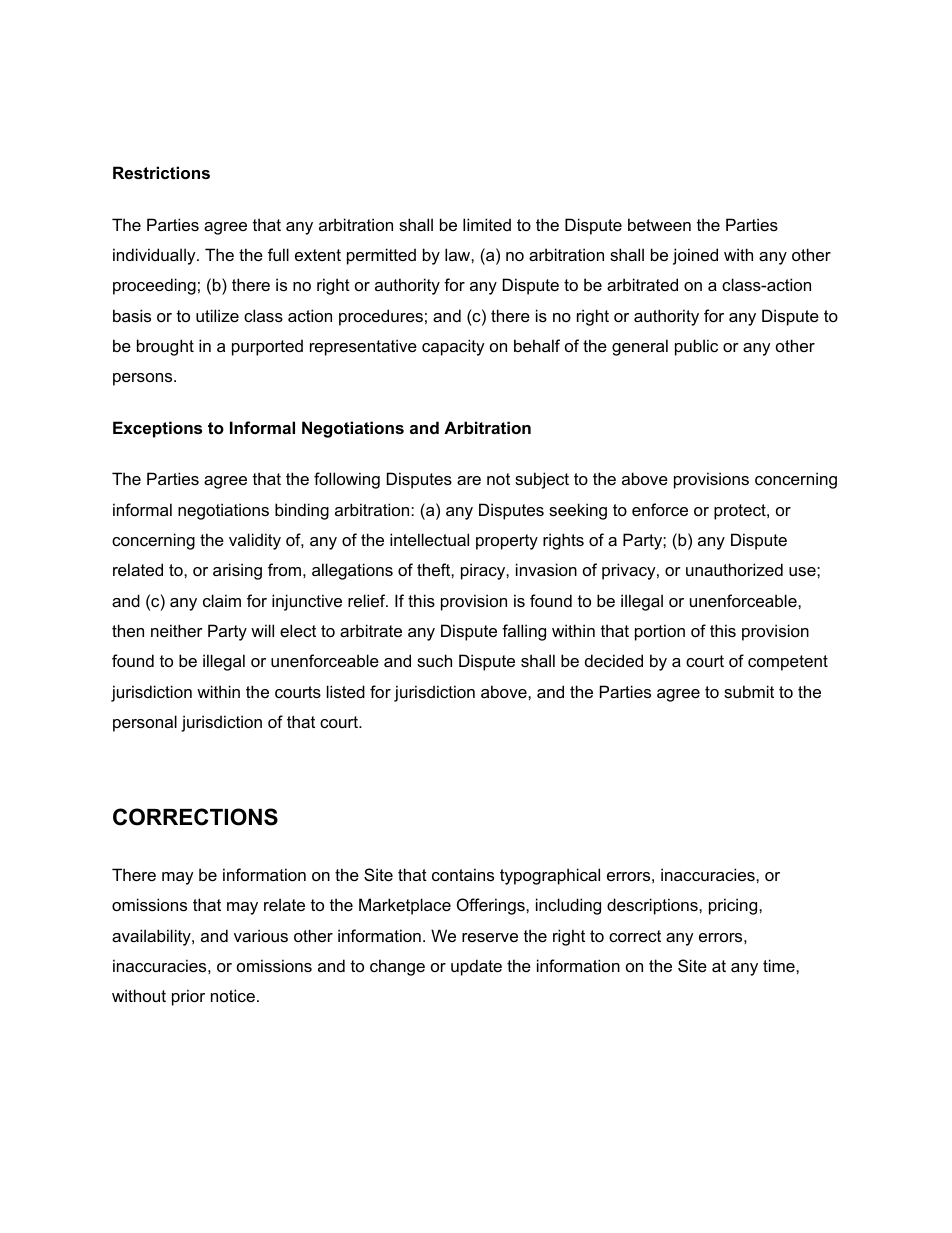  Describe the element at coordinates (222, 600) in the page. I see `claim` at that location.
